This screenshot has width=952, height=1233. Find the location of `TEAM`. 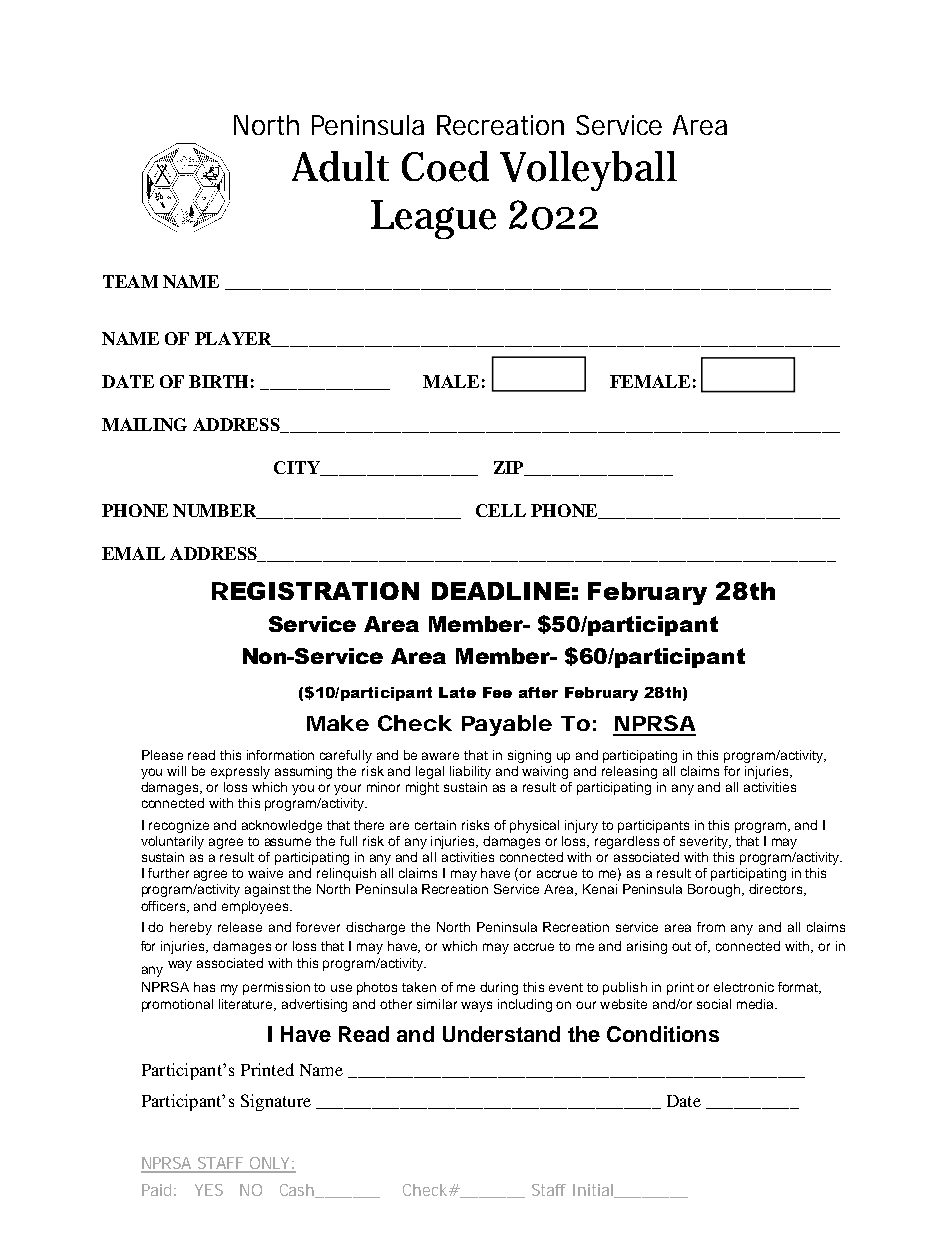

TEAM is located at coordinates (130, 281).
